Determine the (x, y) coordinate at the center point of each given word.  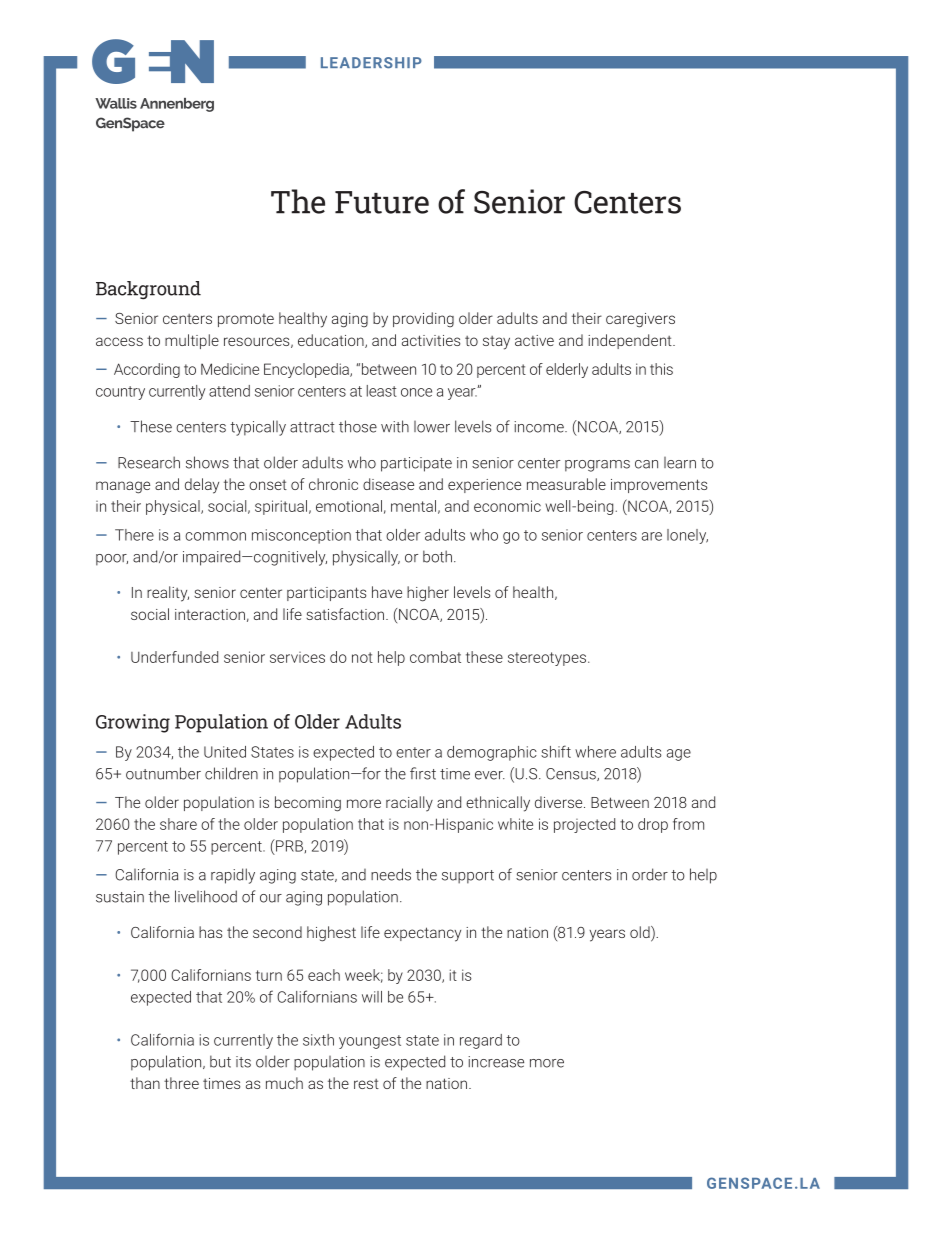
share (178, 824)
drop (653, 825)
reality (168, 594)
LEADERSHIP (371, 63)
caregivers (640, 320)
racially (409, 804)
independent (631, 341)
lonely (687, 536)
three (181, 1083)
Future (382, 202)
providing (423, 320)
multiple (192, 341)
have (387, 592)
